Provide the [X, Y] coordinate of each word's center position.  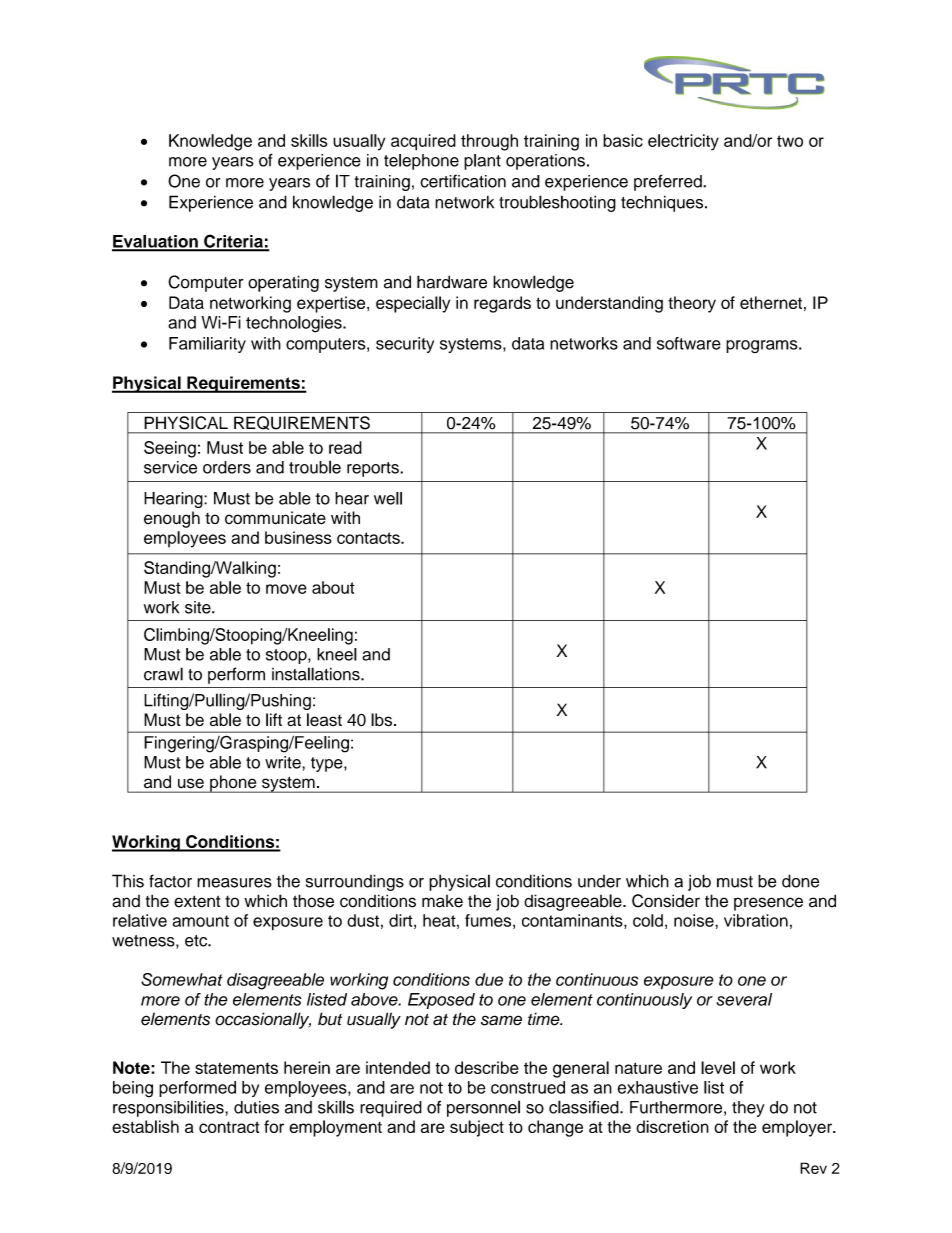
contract [229, 1127]
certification [463, 181]
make [442, 901]
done [800, 881]
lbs [383, 720]
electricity [683, 142]
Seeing [170, 449]
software [689, 343]
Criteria [233, 242]
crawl [163, 674]
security [405, 345]
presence [768, 904]
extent [197, 901]
